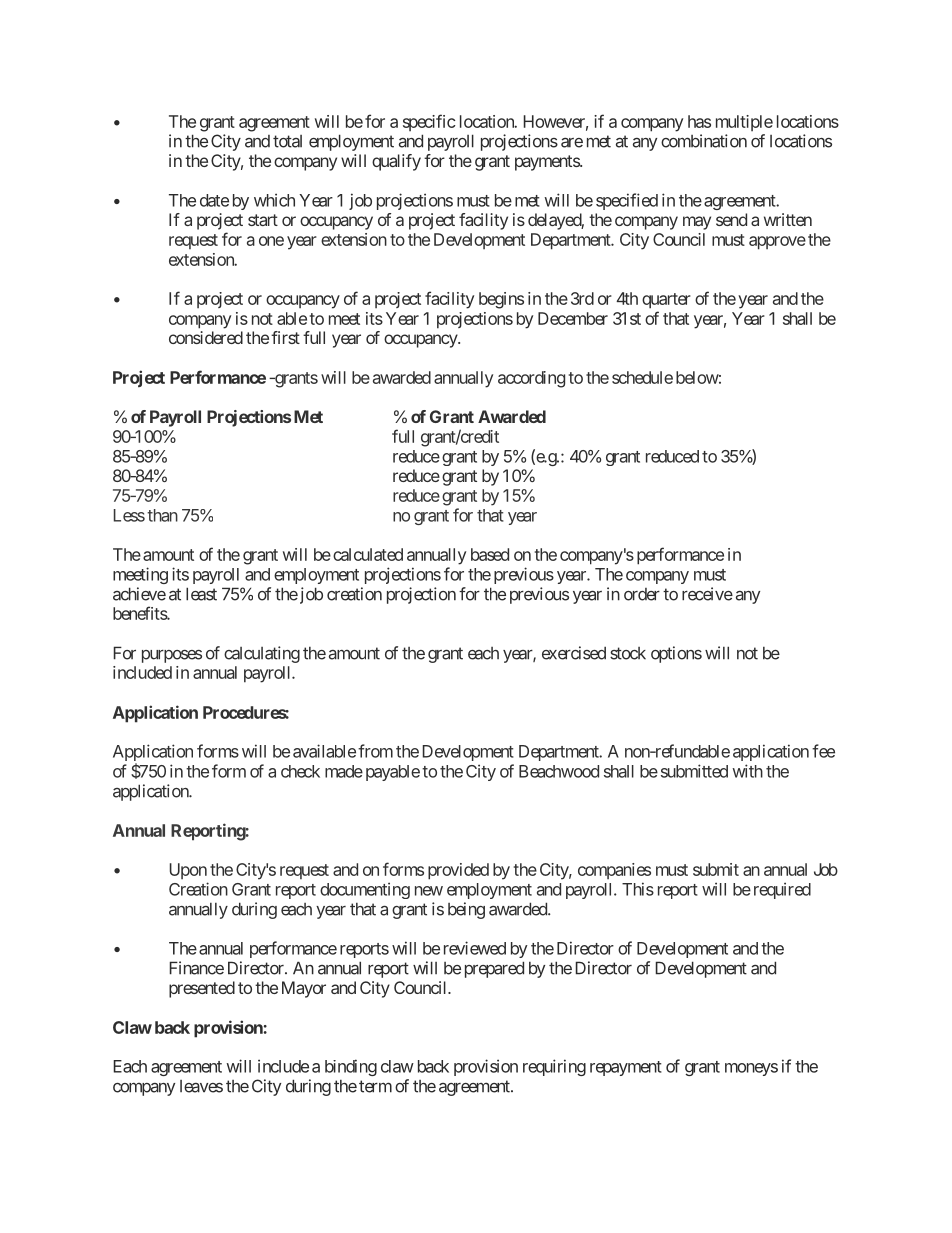  What do you see at coordinates (554, 1067) in the screenshot?
I see `requiring` at bounding box center [554, 1067].
